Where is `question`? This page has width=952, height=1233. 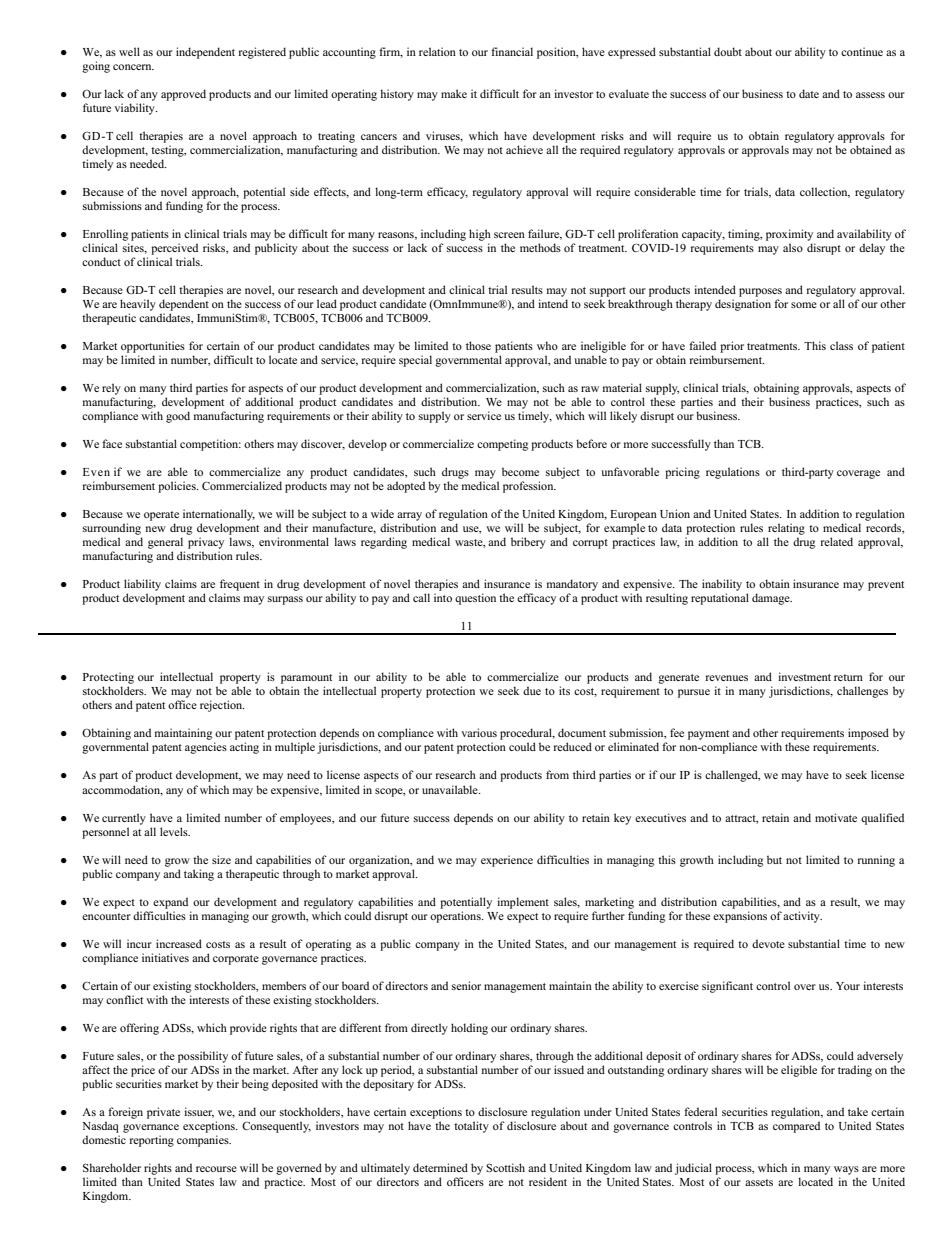
question is located at coordinates (475, 599).
